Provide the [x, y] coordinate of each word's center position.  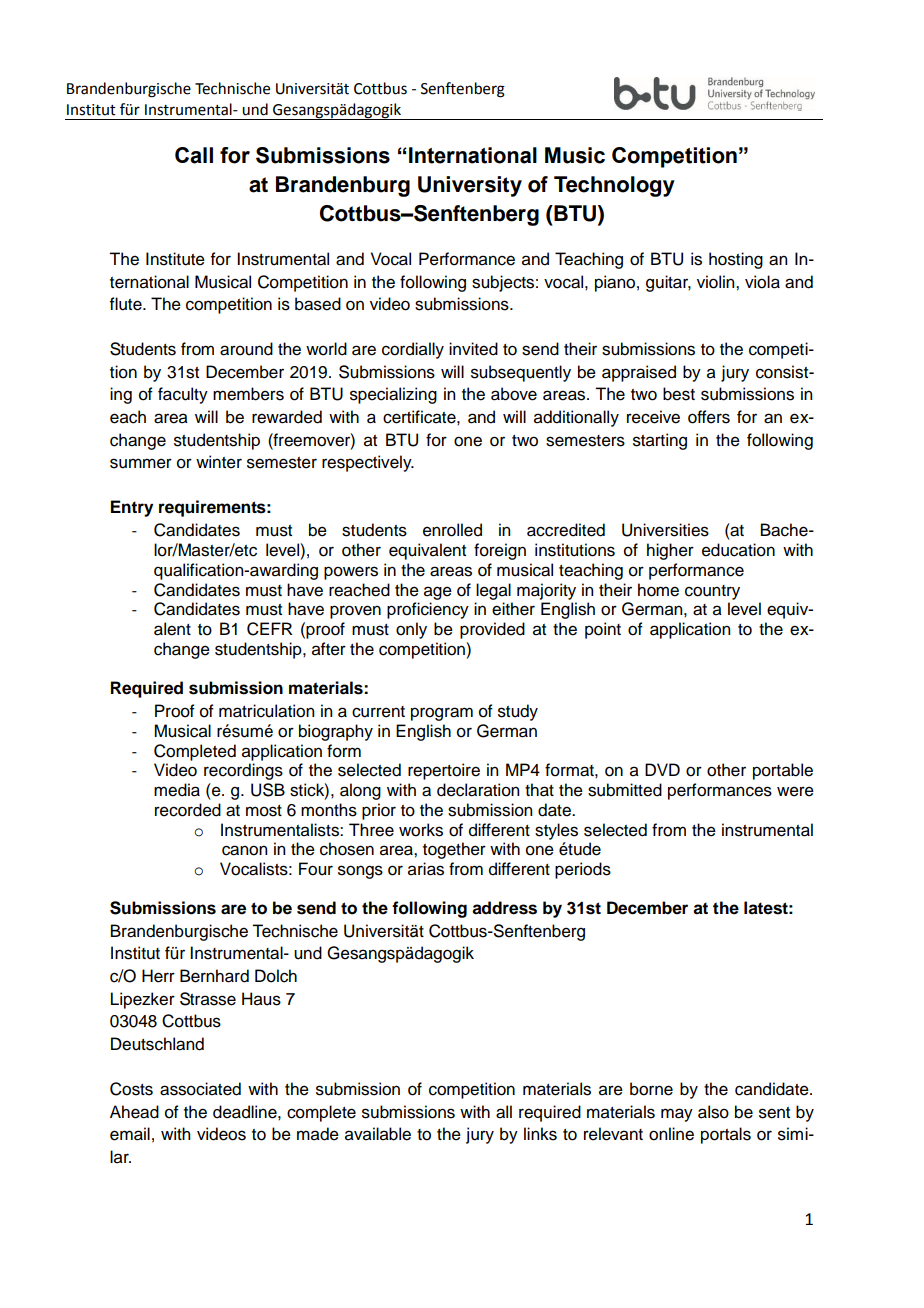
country [712, 592]
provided [492, 630]
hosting [736, 260]
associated [200, 1089]
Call [194, 155]
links [540, 1134]
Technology [614, 186]
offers [709, 417]
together [454, 850]
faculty [183, 395]
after [329, 649]
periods [583, 870]
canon [244, 850]
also [713, 1112]
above [514, 394]
